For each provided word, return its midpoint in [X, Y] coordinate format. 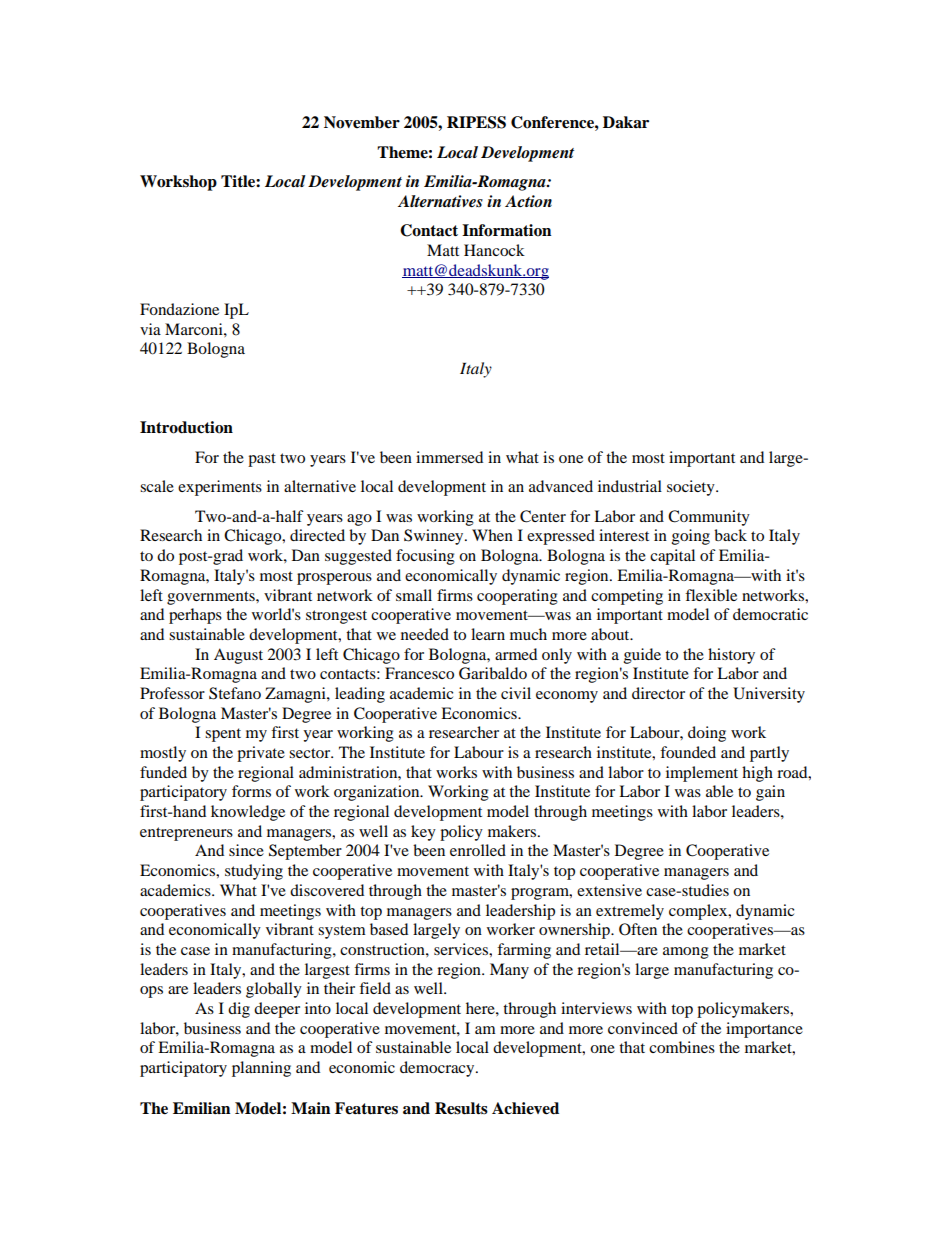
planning [261, 1069]
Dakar [626, 122]
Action [528, 201]
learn [488, 634]
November [362, 122]
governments [212, 598]
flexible [711, 595]
